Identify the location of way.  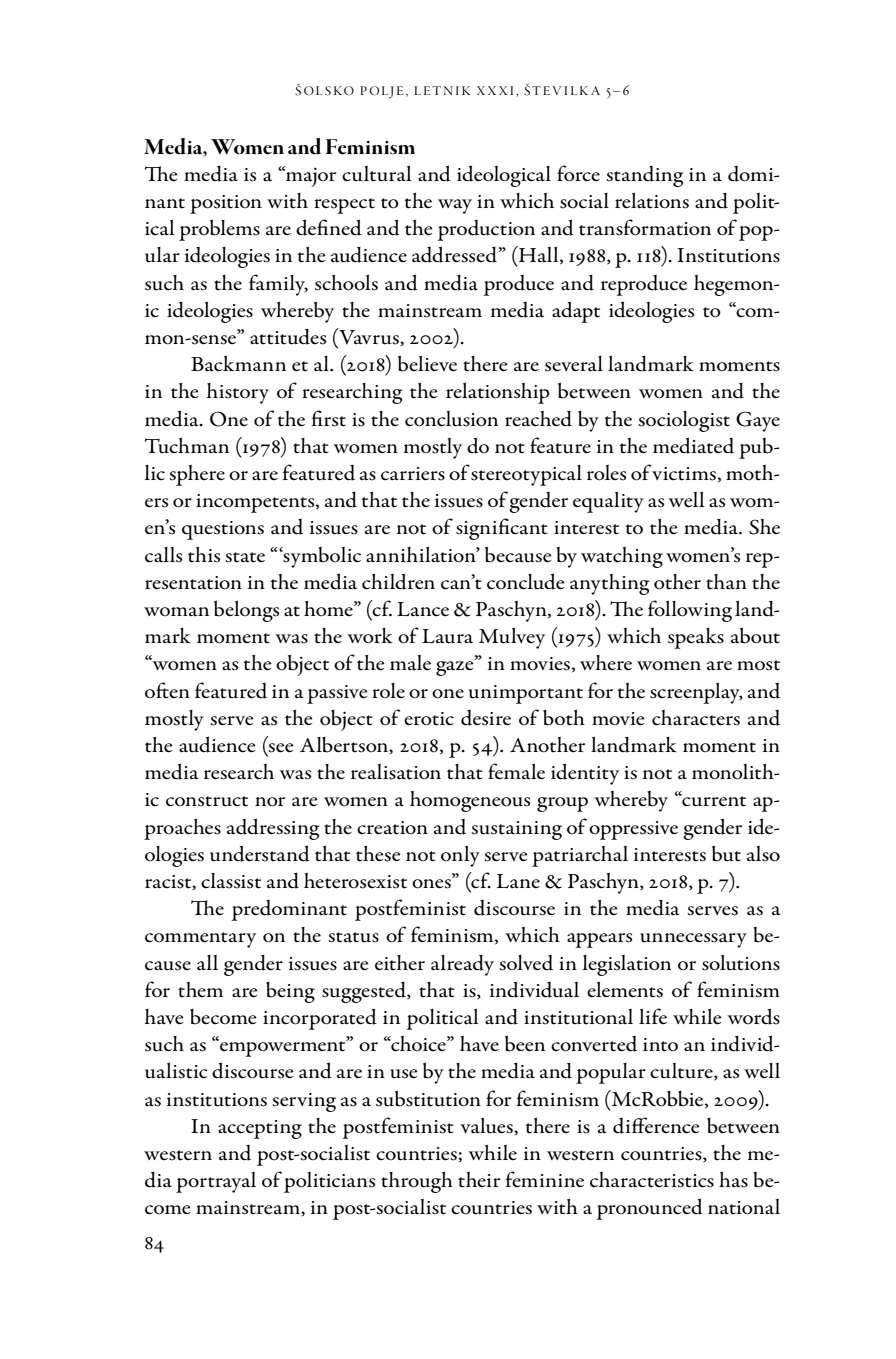
(455, 206).
